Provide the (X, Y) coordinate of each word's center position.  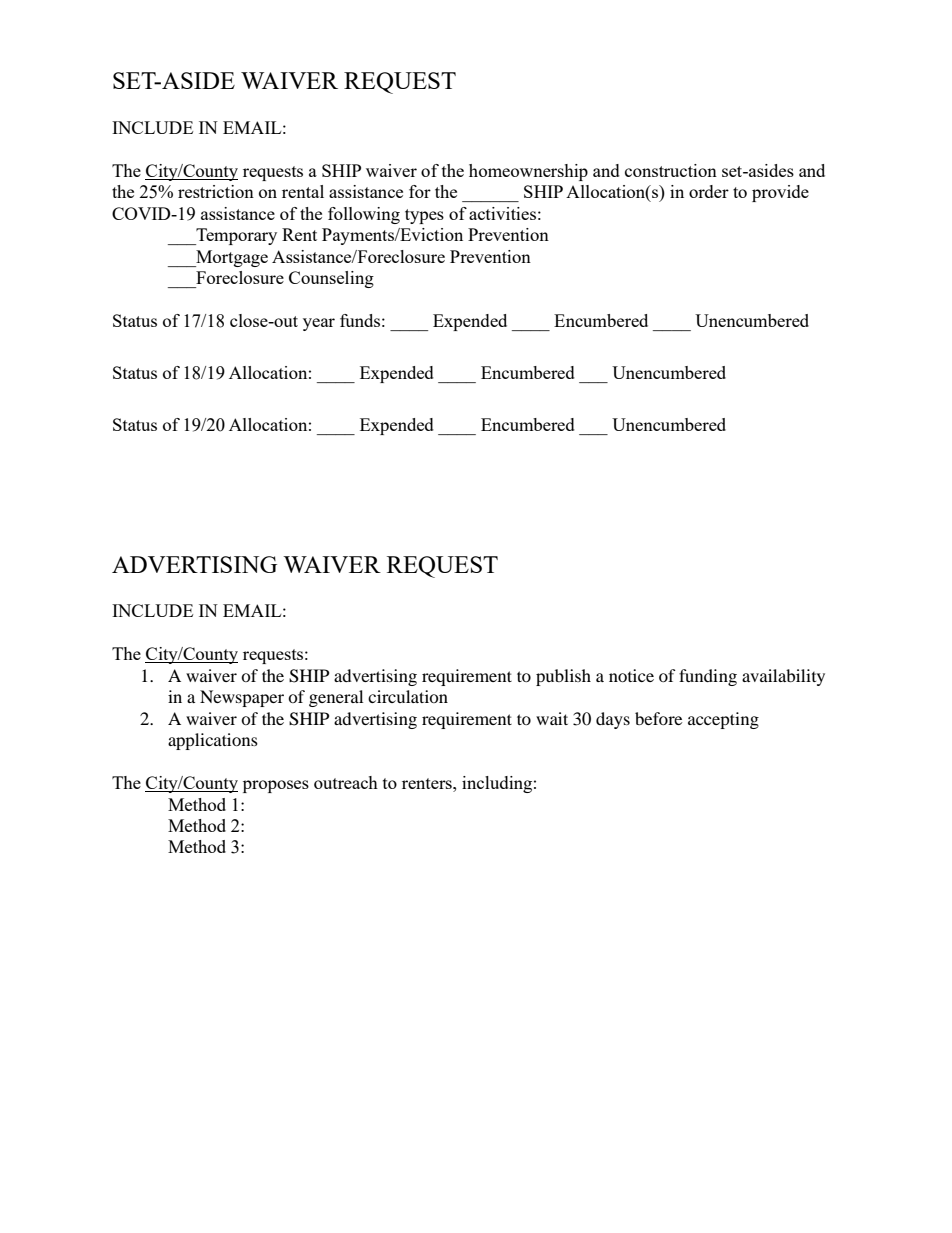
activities (502, 213)
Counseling (331, 279)
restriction (216, 191)
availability (783, 677)
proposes (276, 786)
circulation (408, 696)
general (336, 698)
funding (708, 677)
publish (563, 677)
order (709, 191)
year (319, 324)
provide (780, 193)
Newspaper (242, 698)
